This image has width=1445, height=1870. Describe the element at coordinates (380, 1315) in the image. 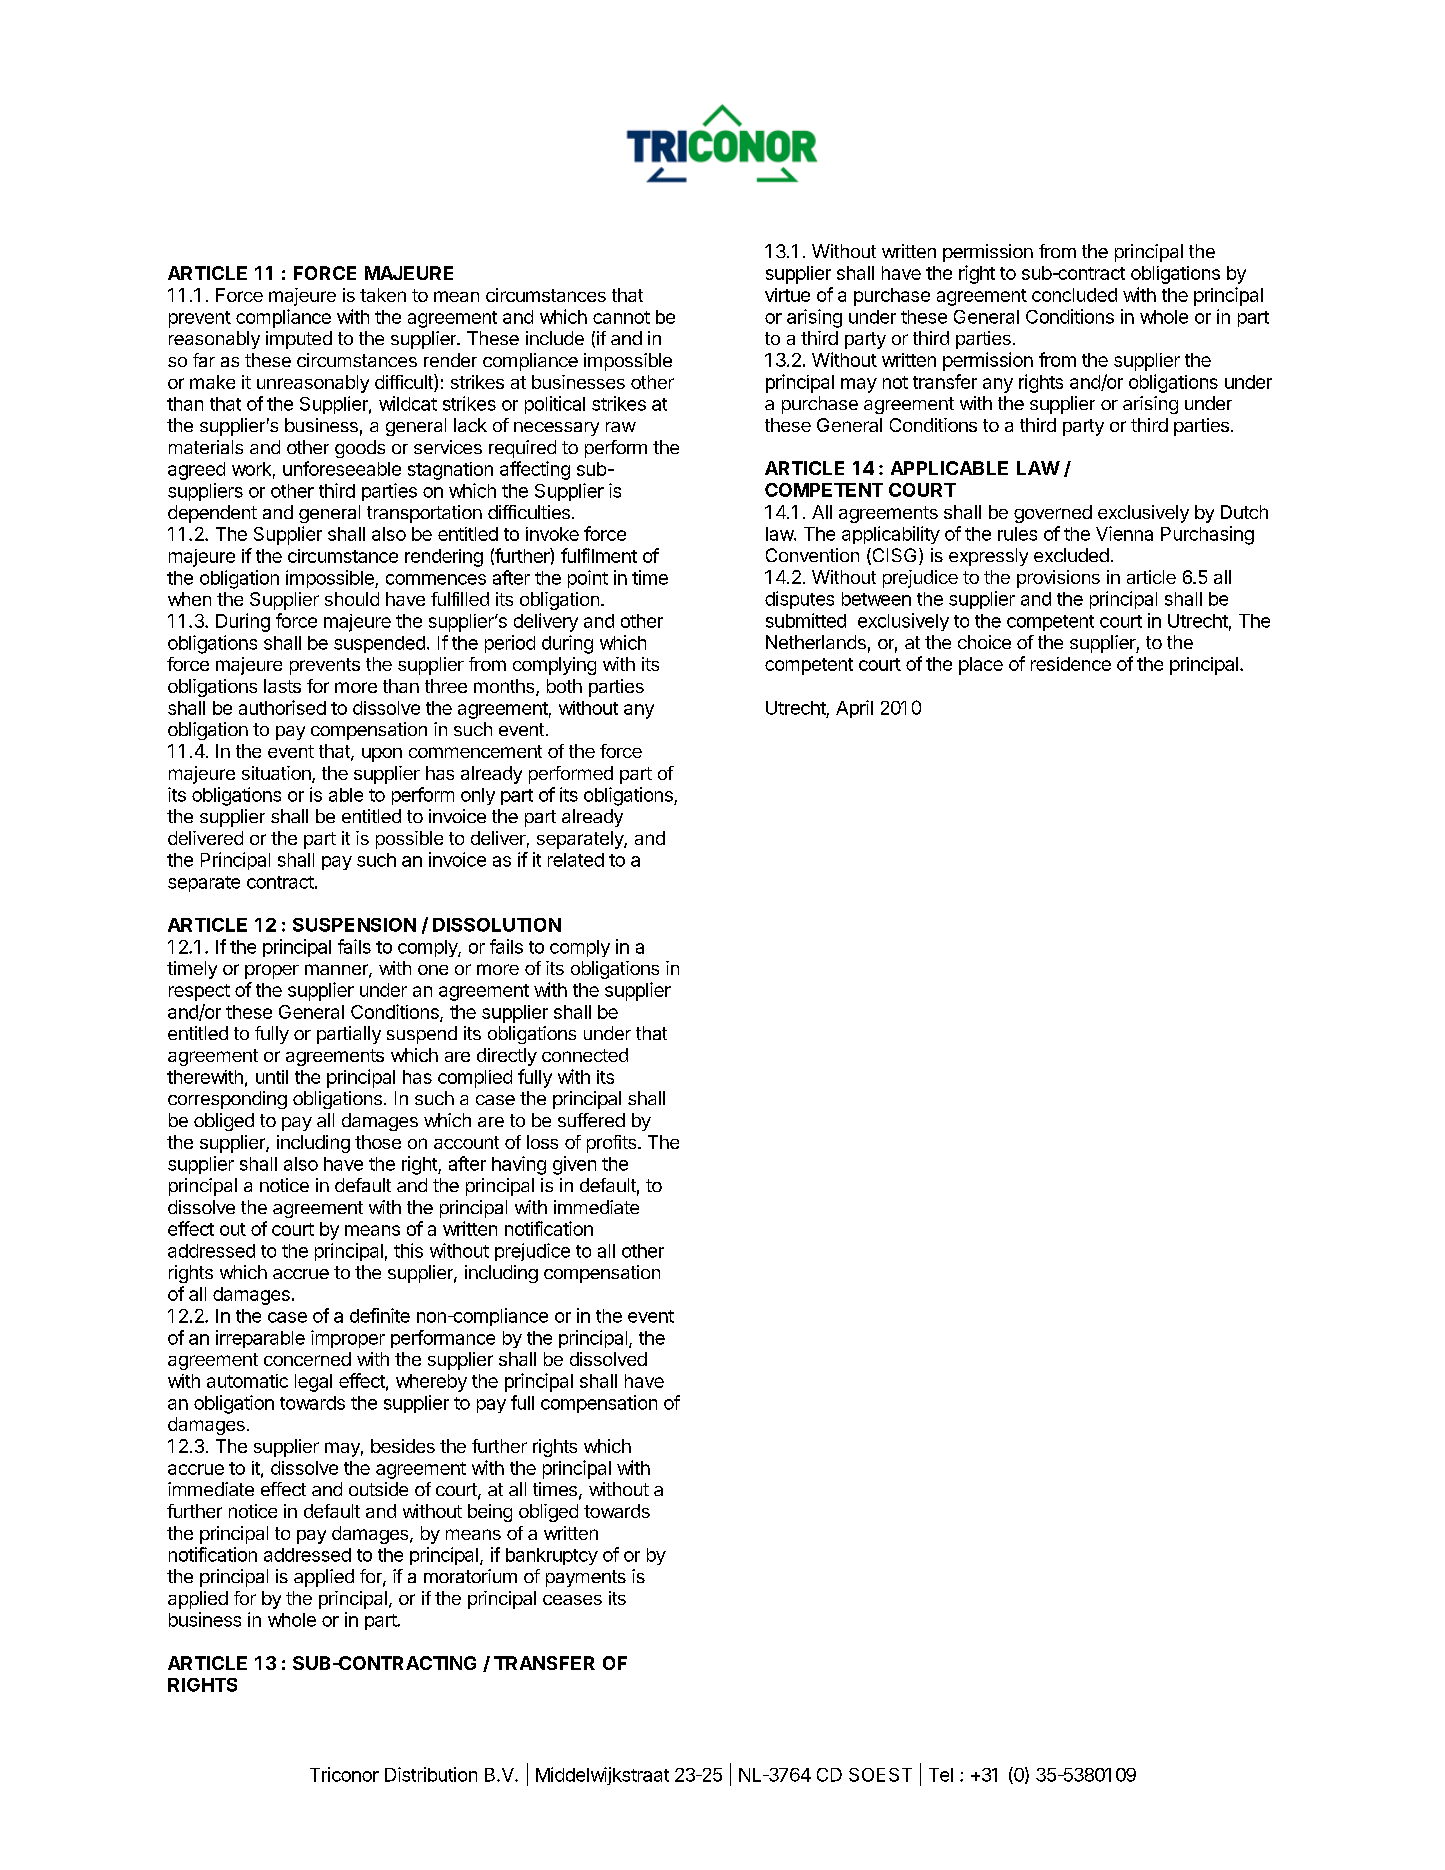

I see `definite` at that location.
